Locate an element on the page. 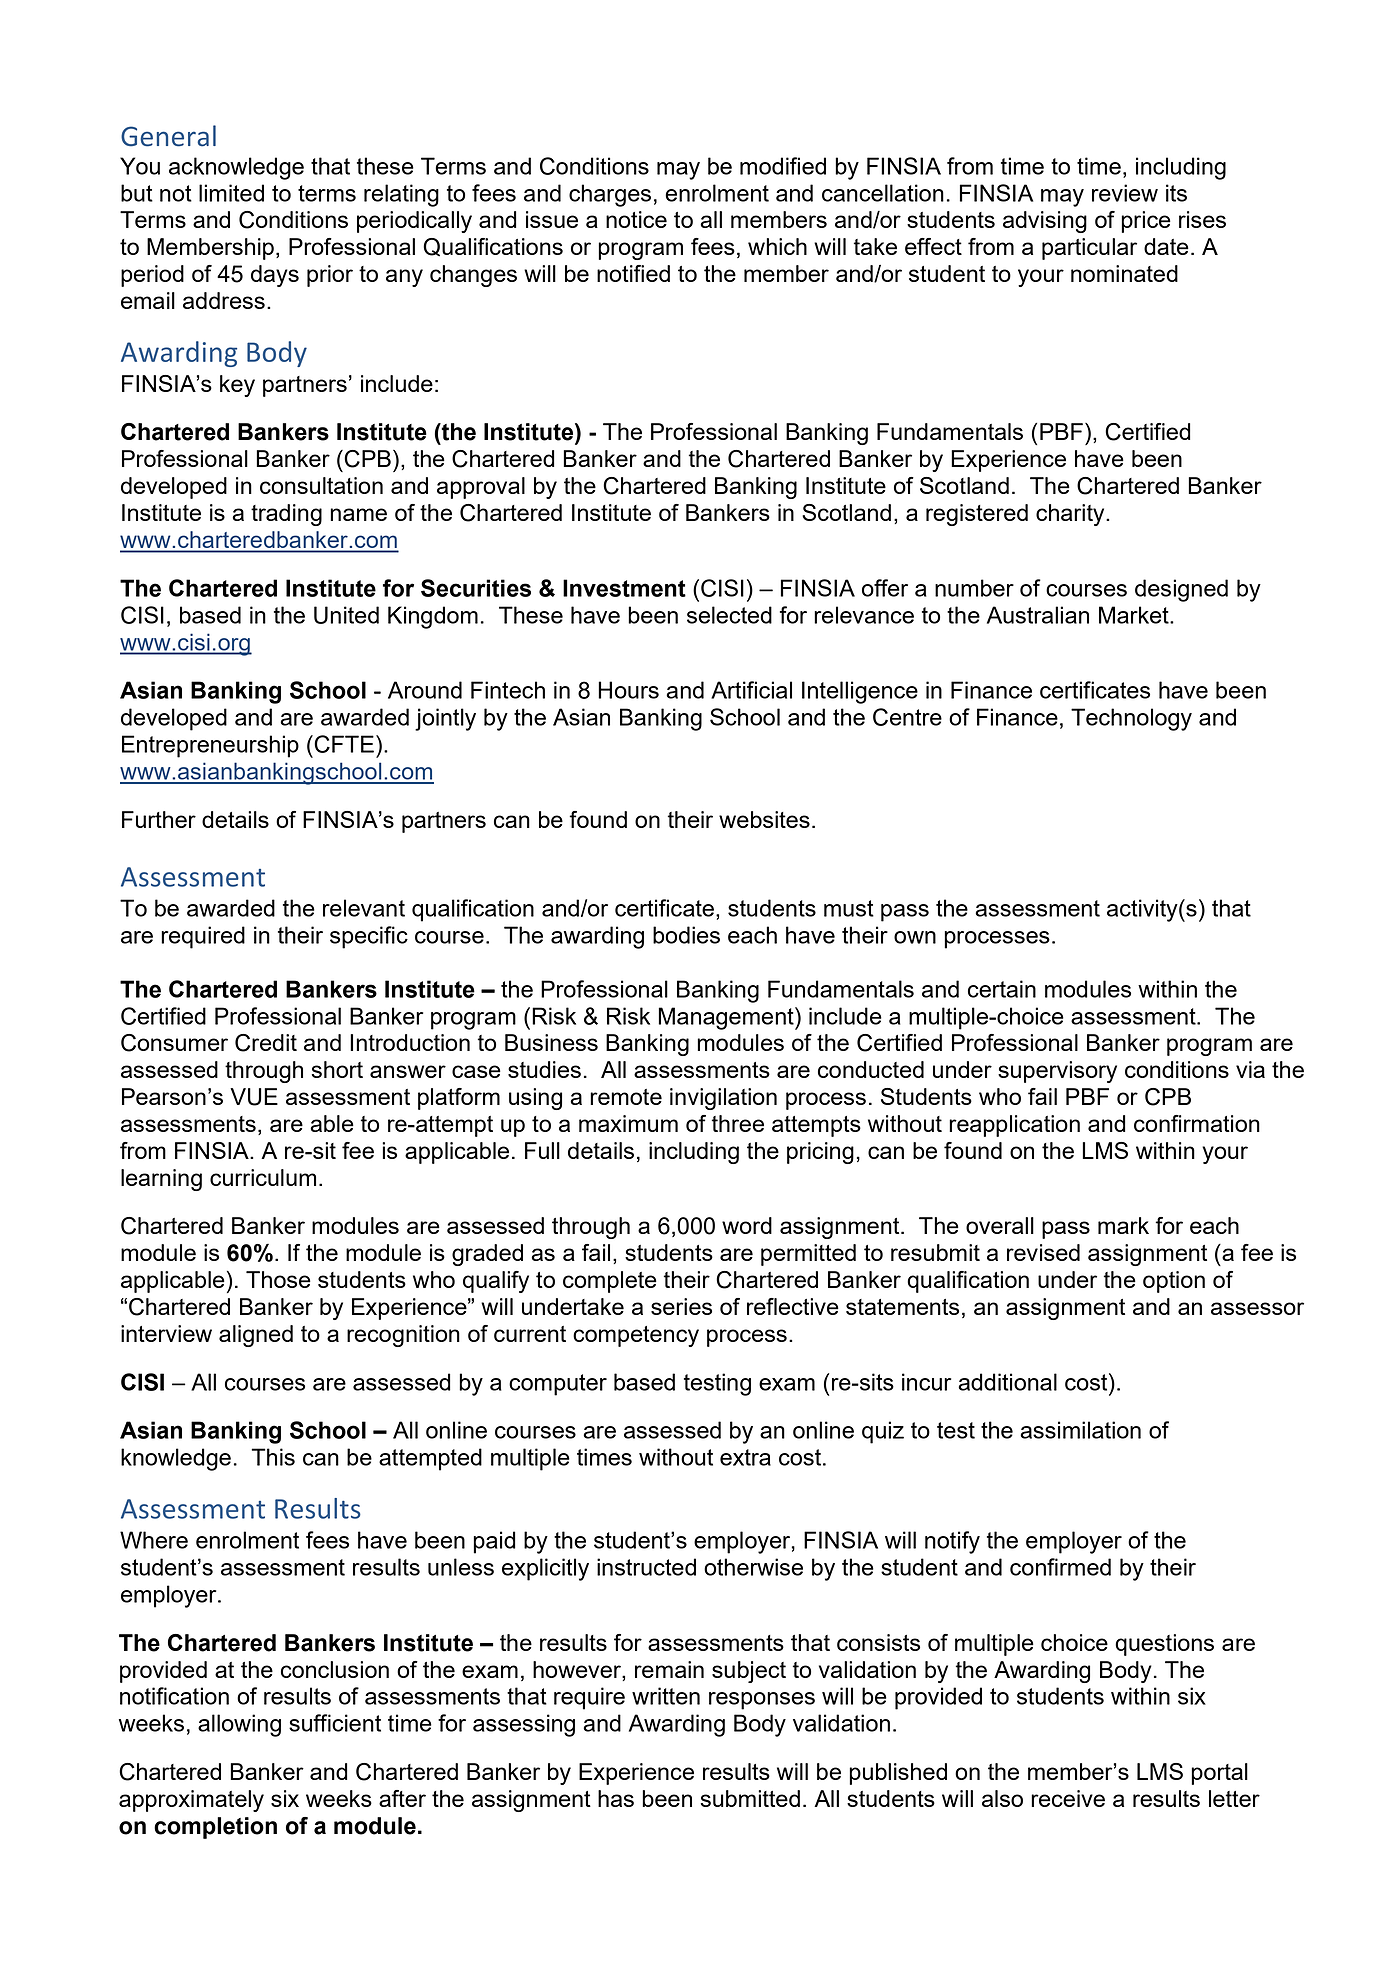  Technology is located at coordinates (1131, 719).
